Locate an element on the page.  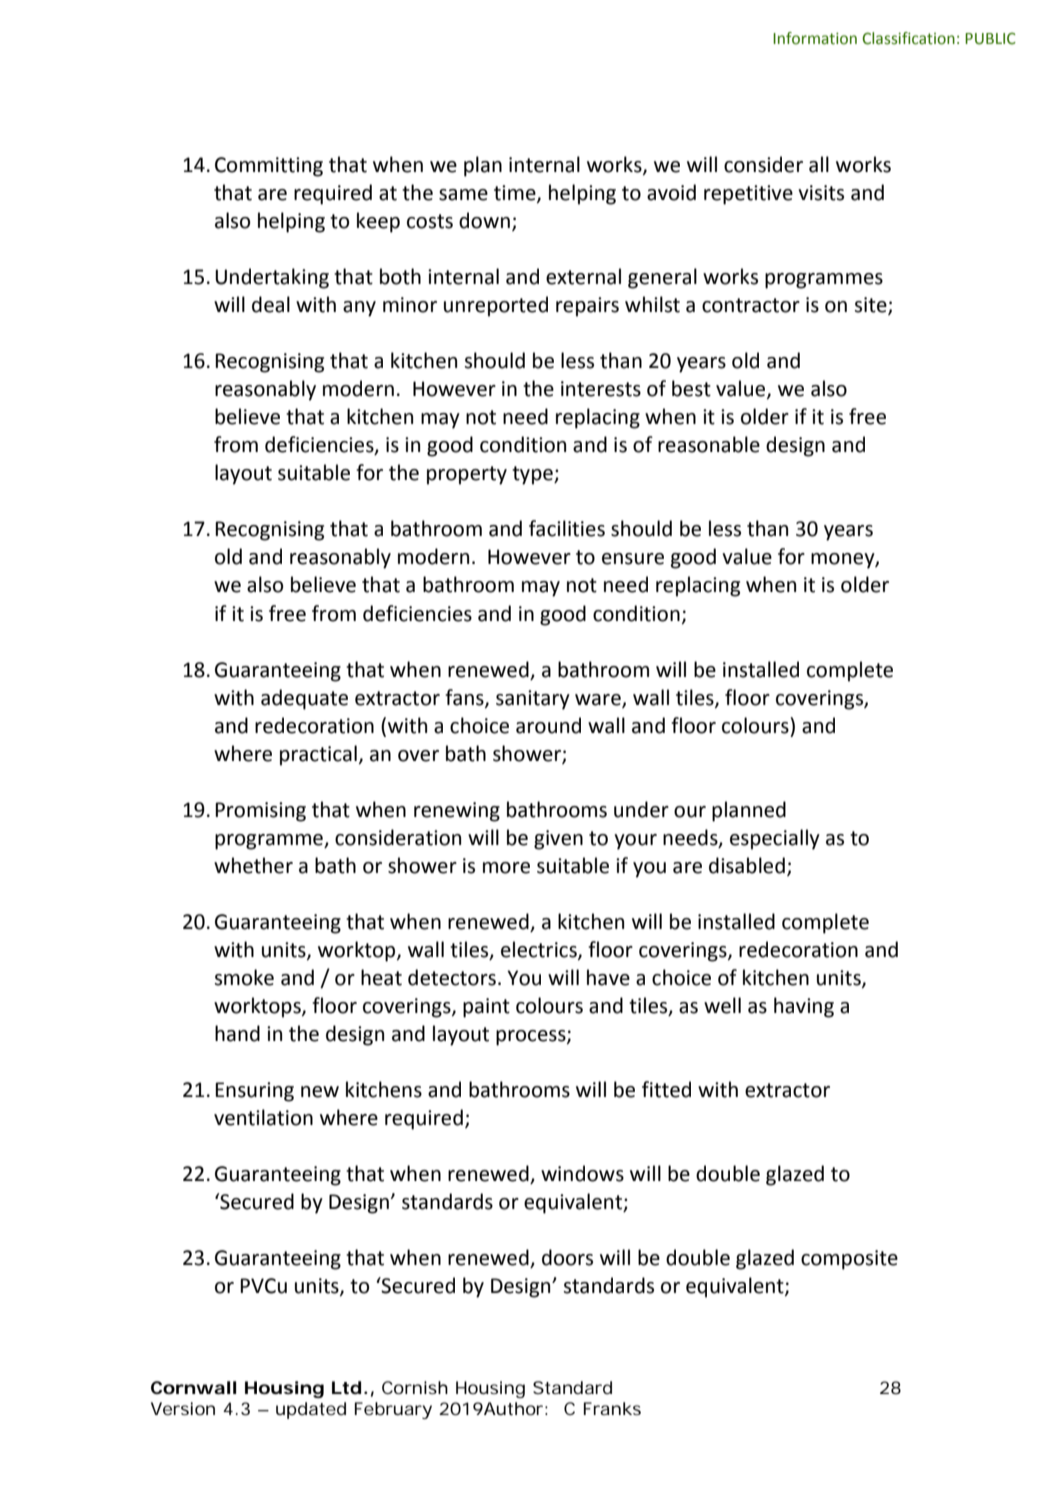
keep is located at coordinates (378, 222).
